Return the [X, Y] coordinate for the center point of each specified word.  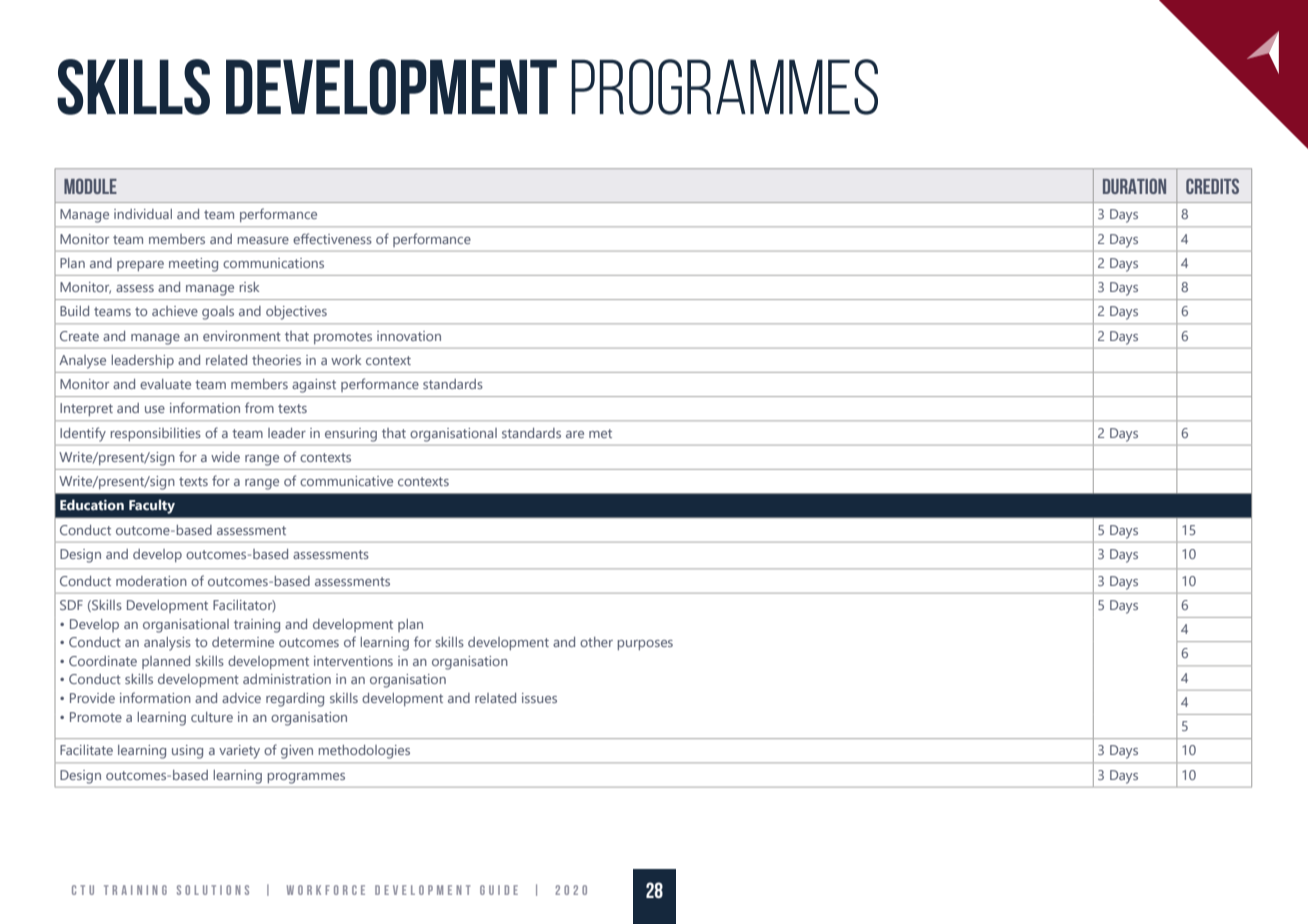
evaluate [165, 384]
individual [143, 214]
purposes [645, 645]
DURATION [1134, 186]
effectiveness [332, 238]
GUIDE [499, 890]
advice [241, 698]
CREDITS [1212, 186]
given [297, 752]
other [596, 642]
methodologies [364, 752]
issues [539, 698]
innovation [409, 336]
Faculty [152, 506]
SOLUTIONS [213, 890]
